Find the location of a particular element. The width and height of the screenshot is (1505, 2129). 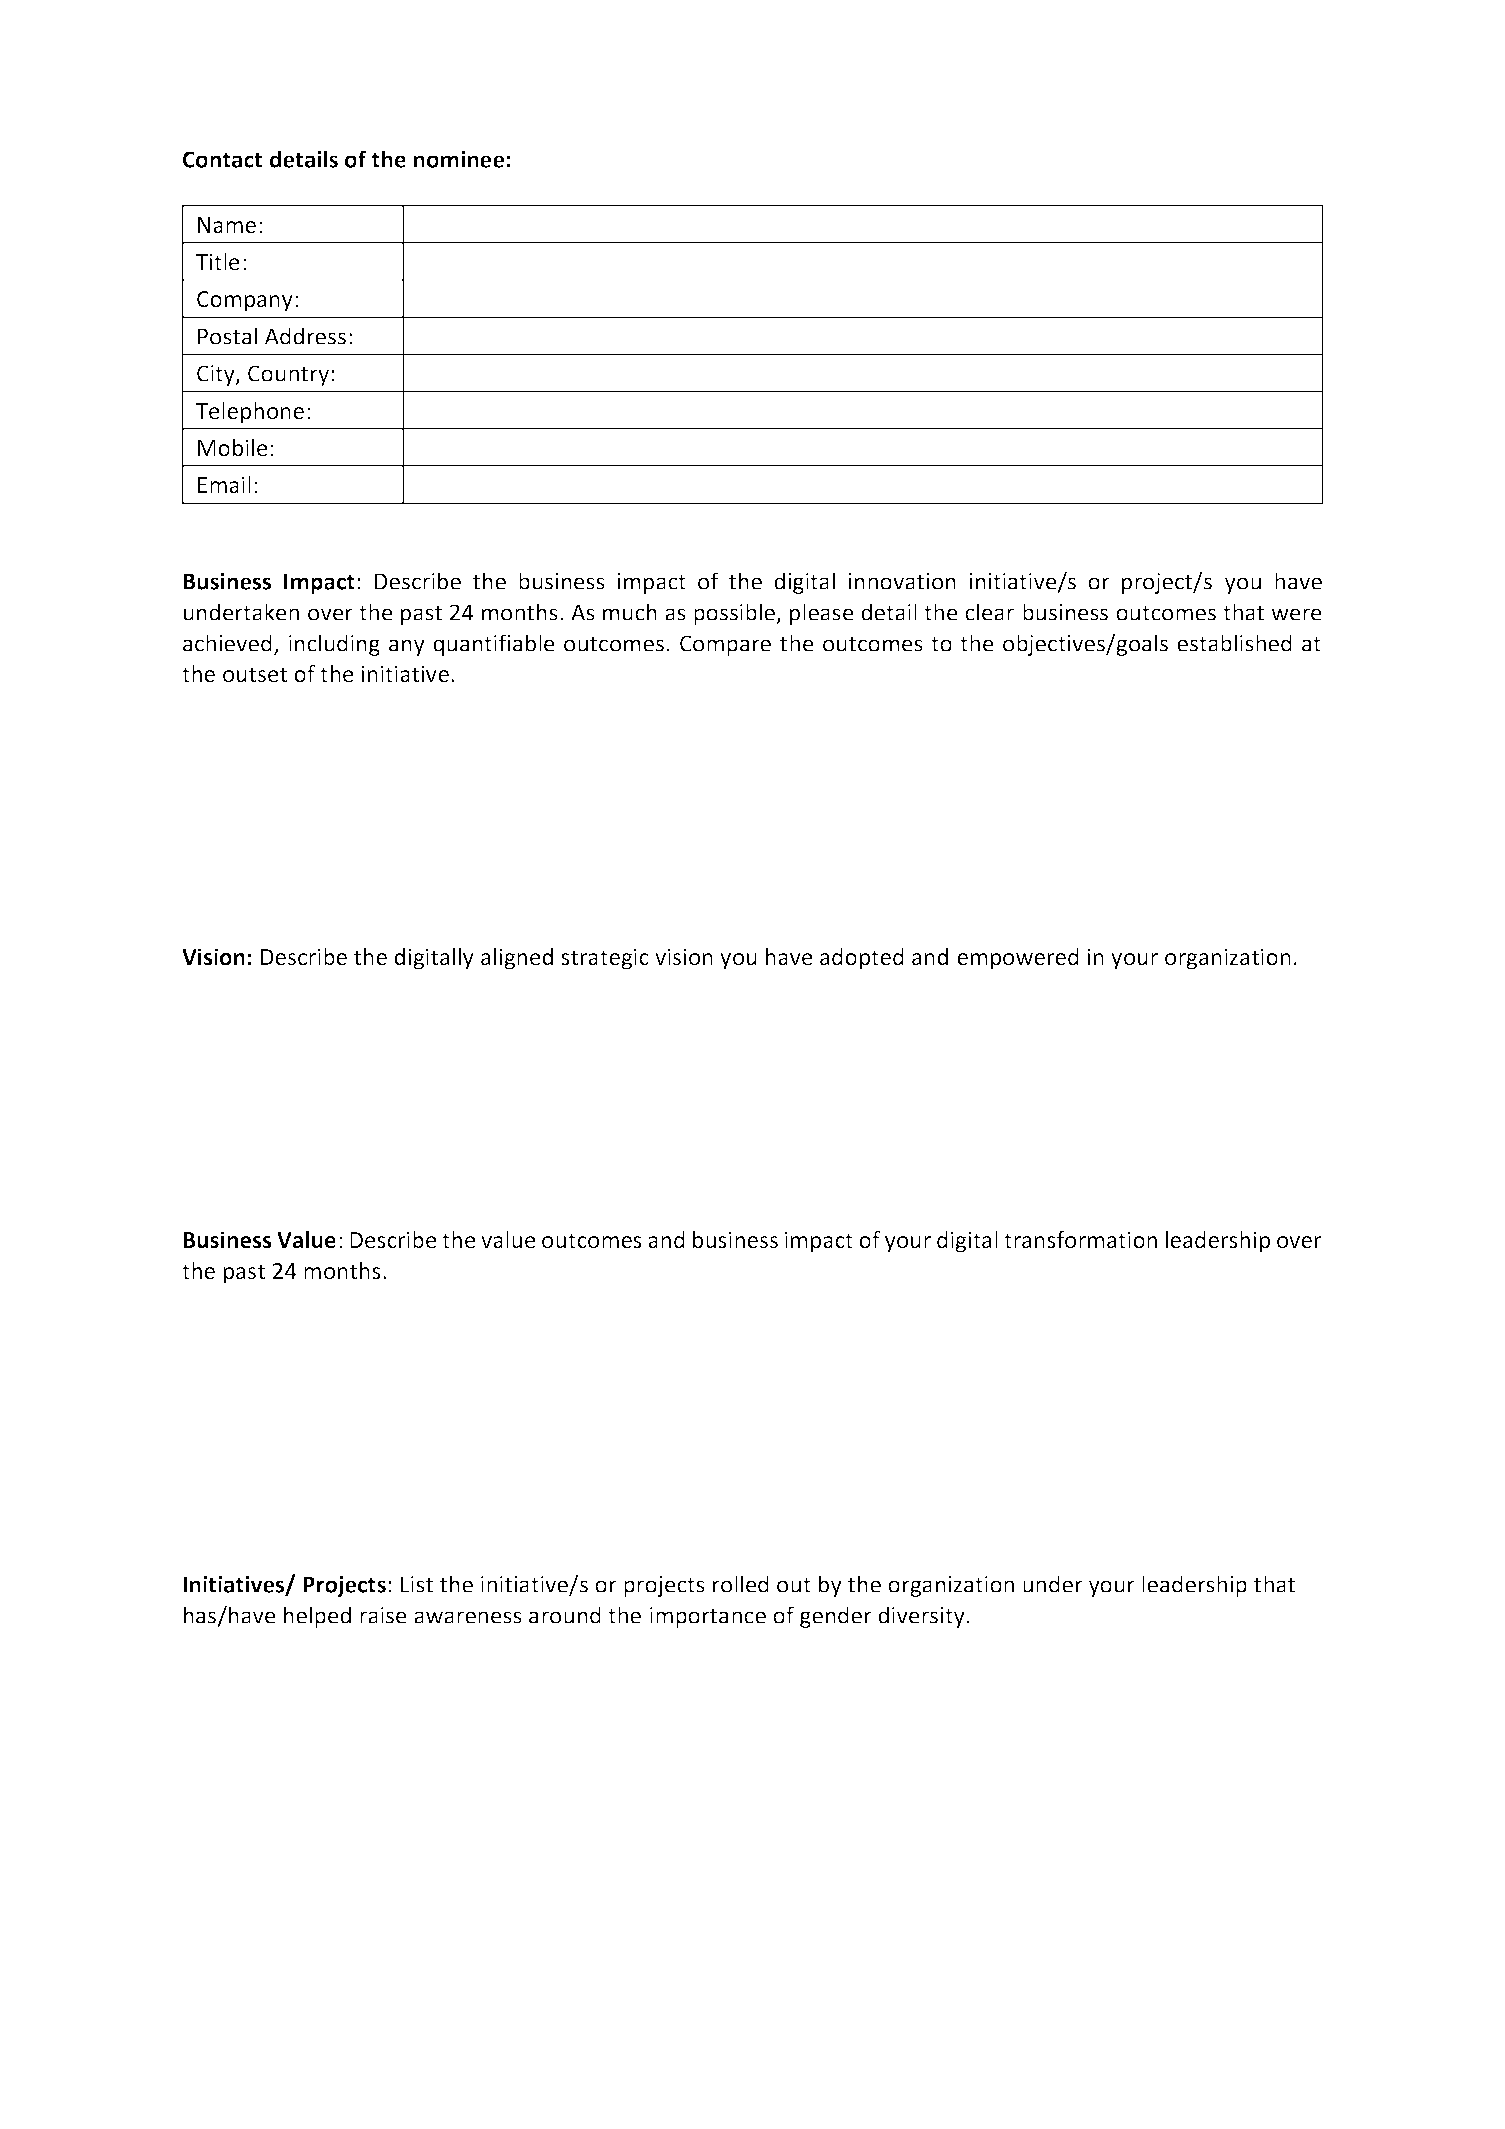

helped is located at coordinates (317, 1617).
